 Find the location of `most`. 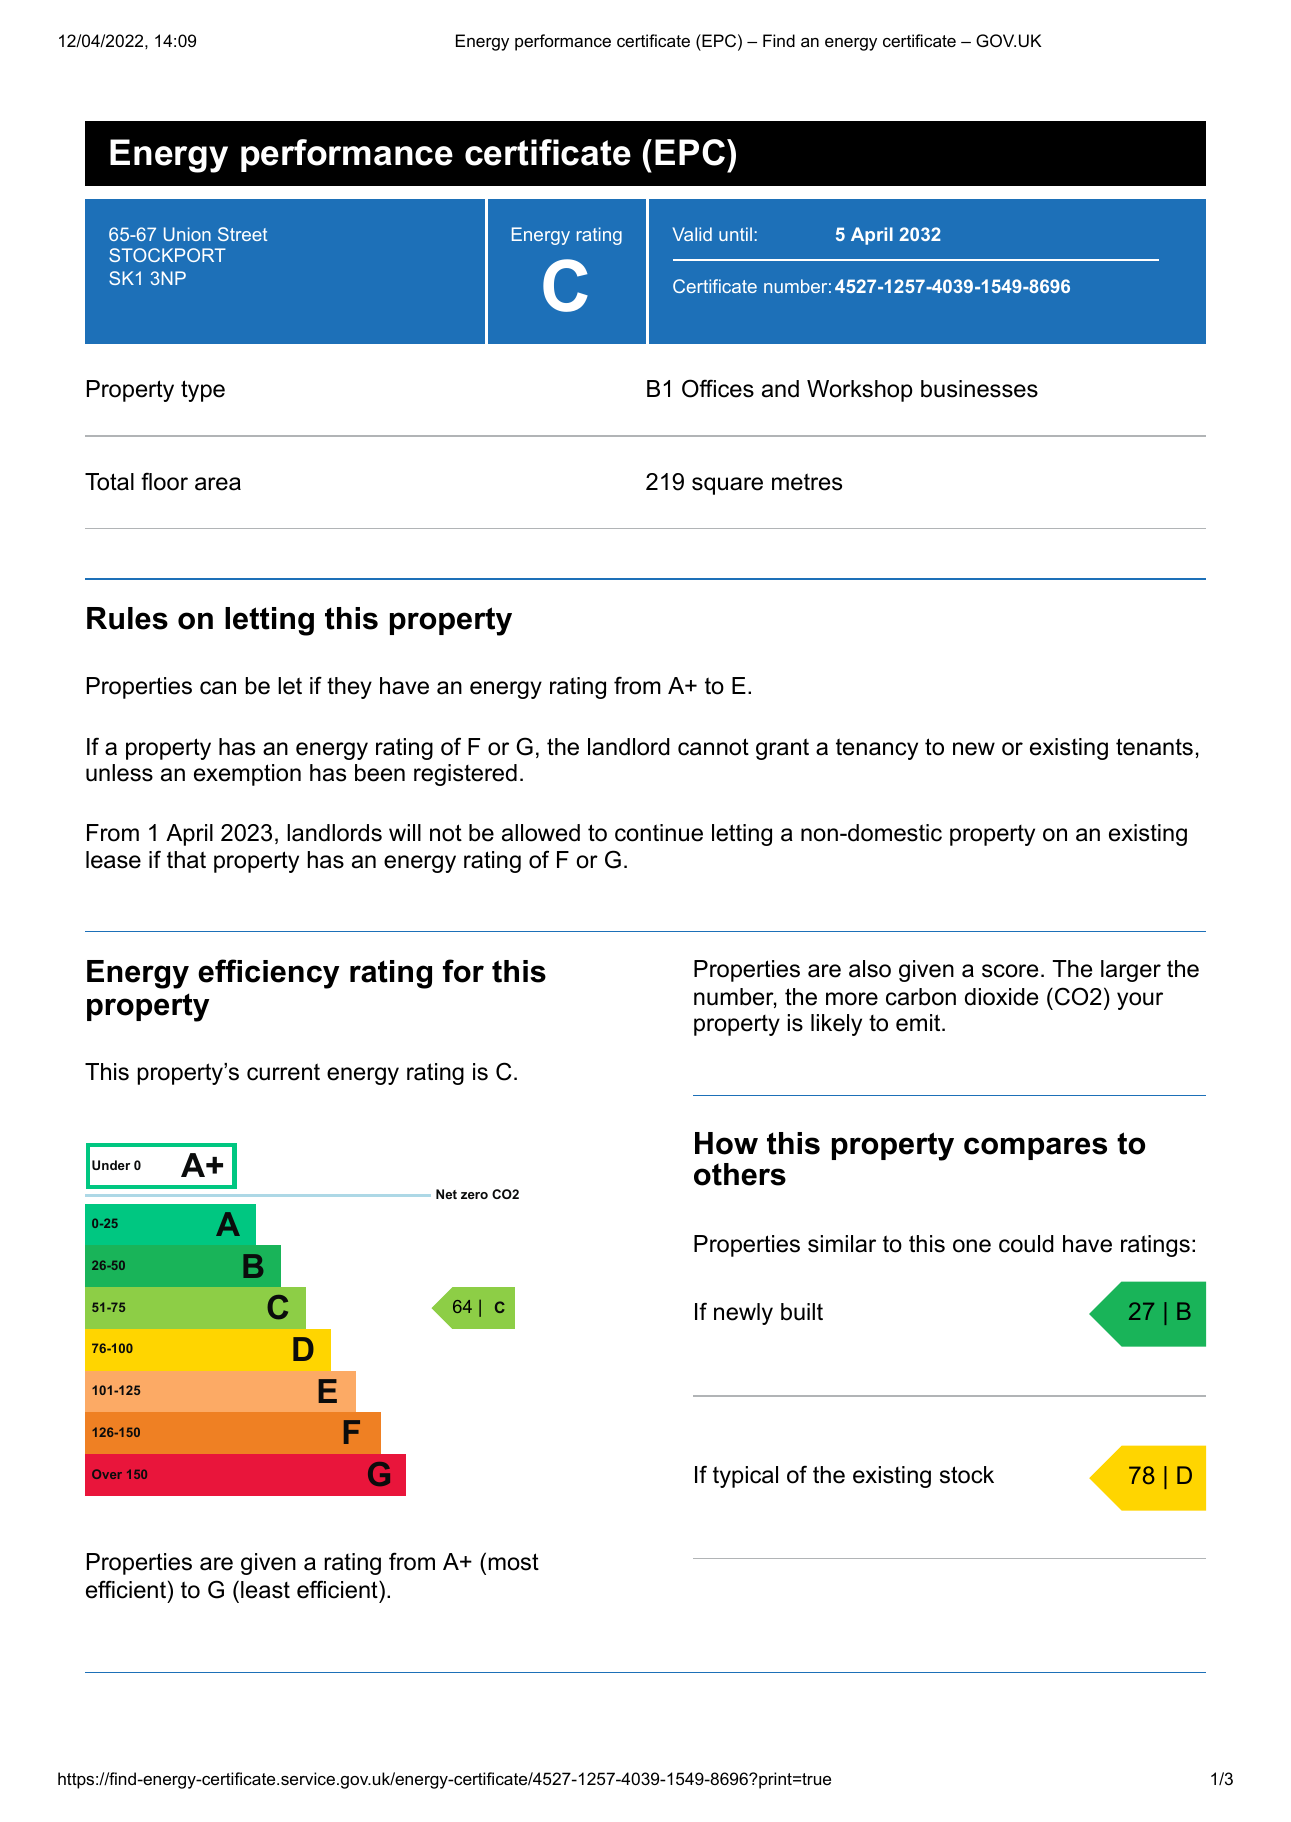

most is located at coordinates (514, 1562).
